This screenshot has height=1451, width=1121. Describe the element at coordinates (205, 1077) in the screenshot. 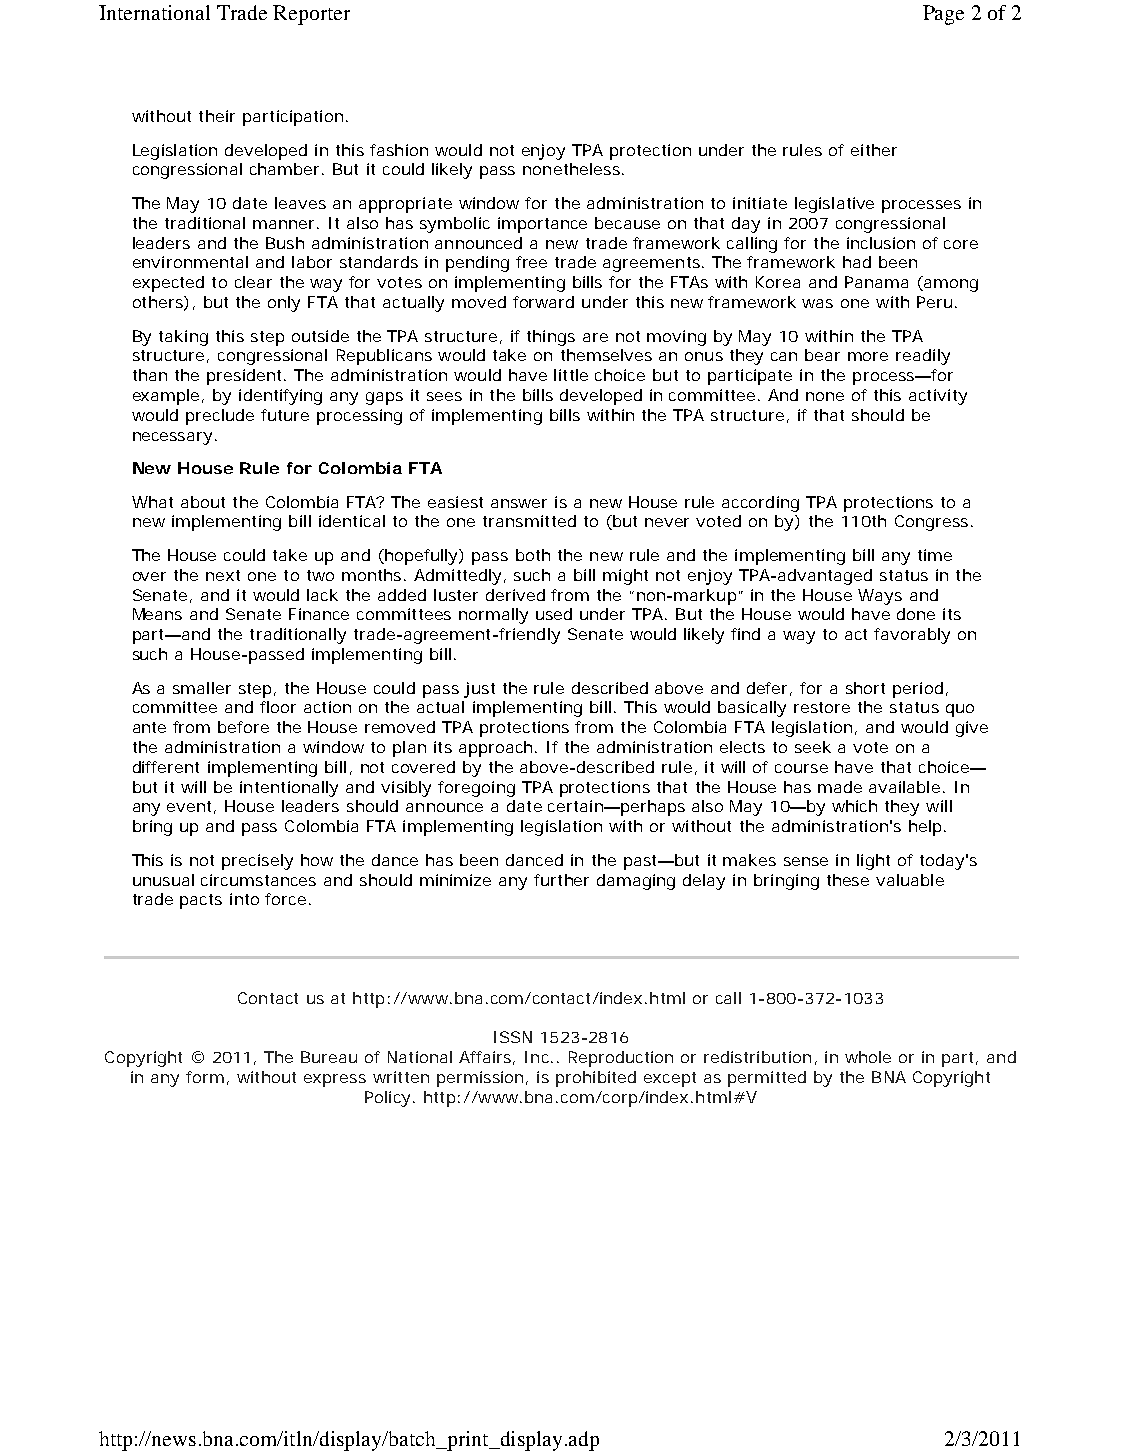

I see `form` at that location.
